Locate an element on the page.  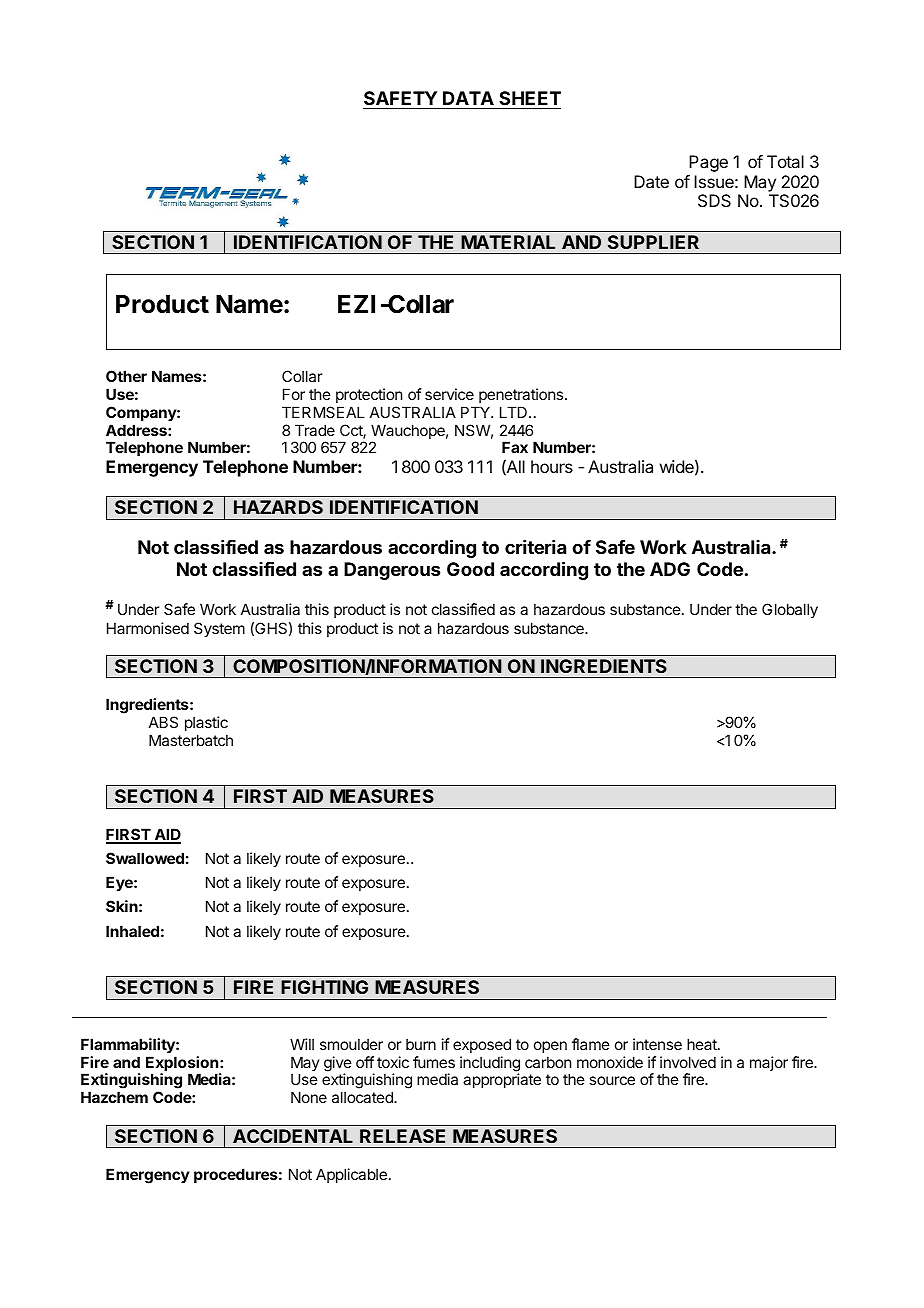
Page is located at coordinates (708, 163).
